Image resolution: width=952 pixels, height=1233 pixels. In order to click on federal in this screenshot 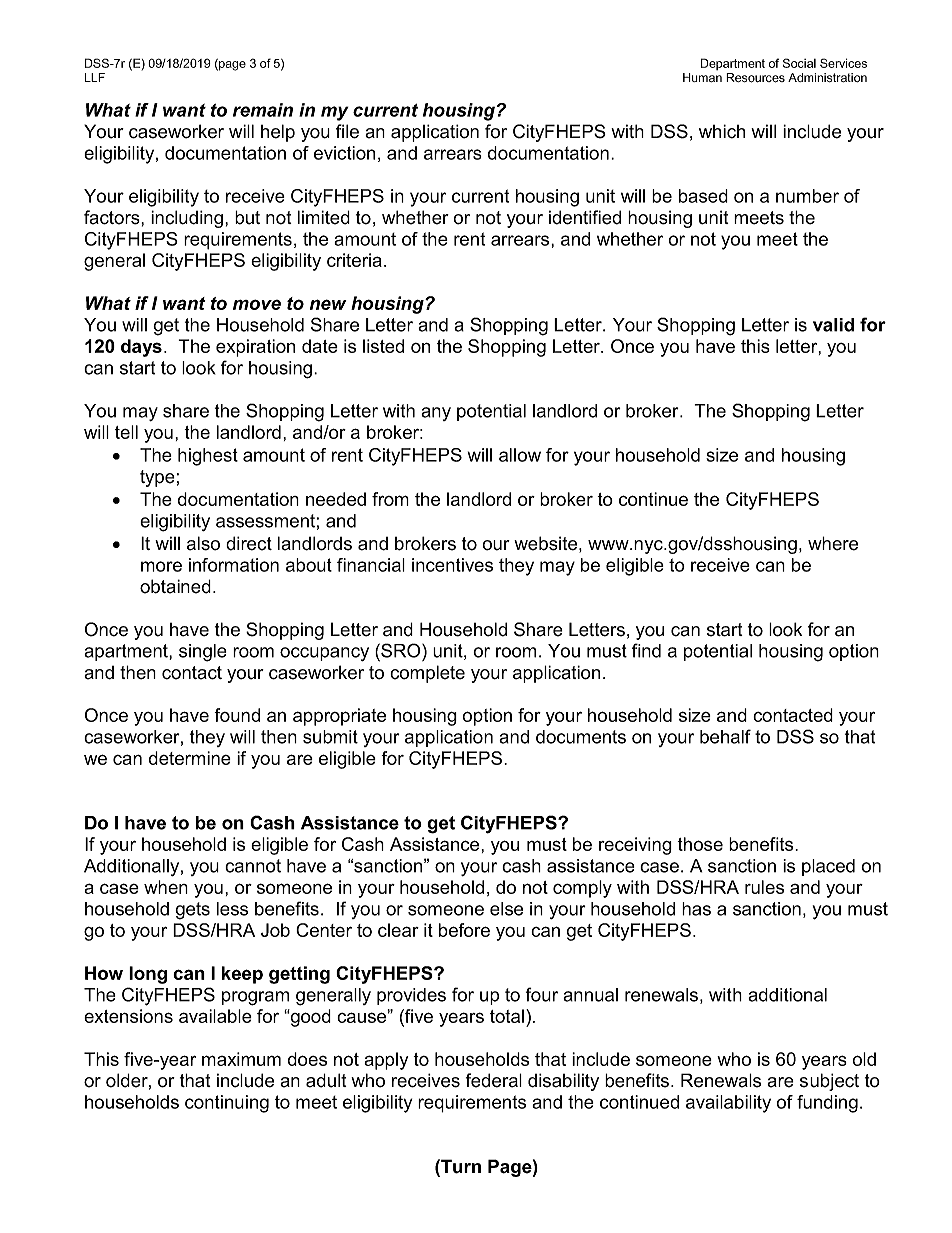, I will do `click(494, 1080)`.
